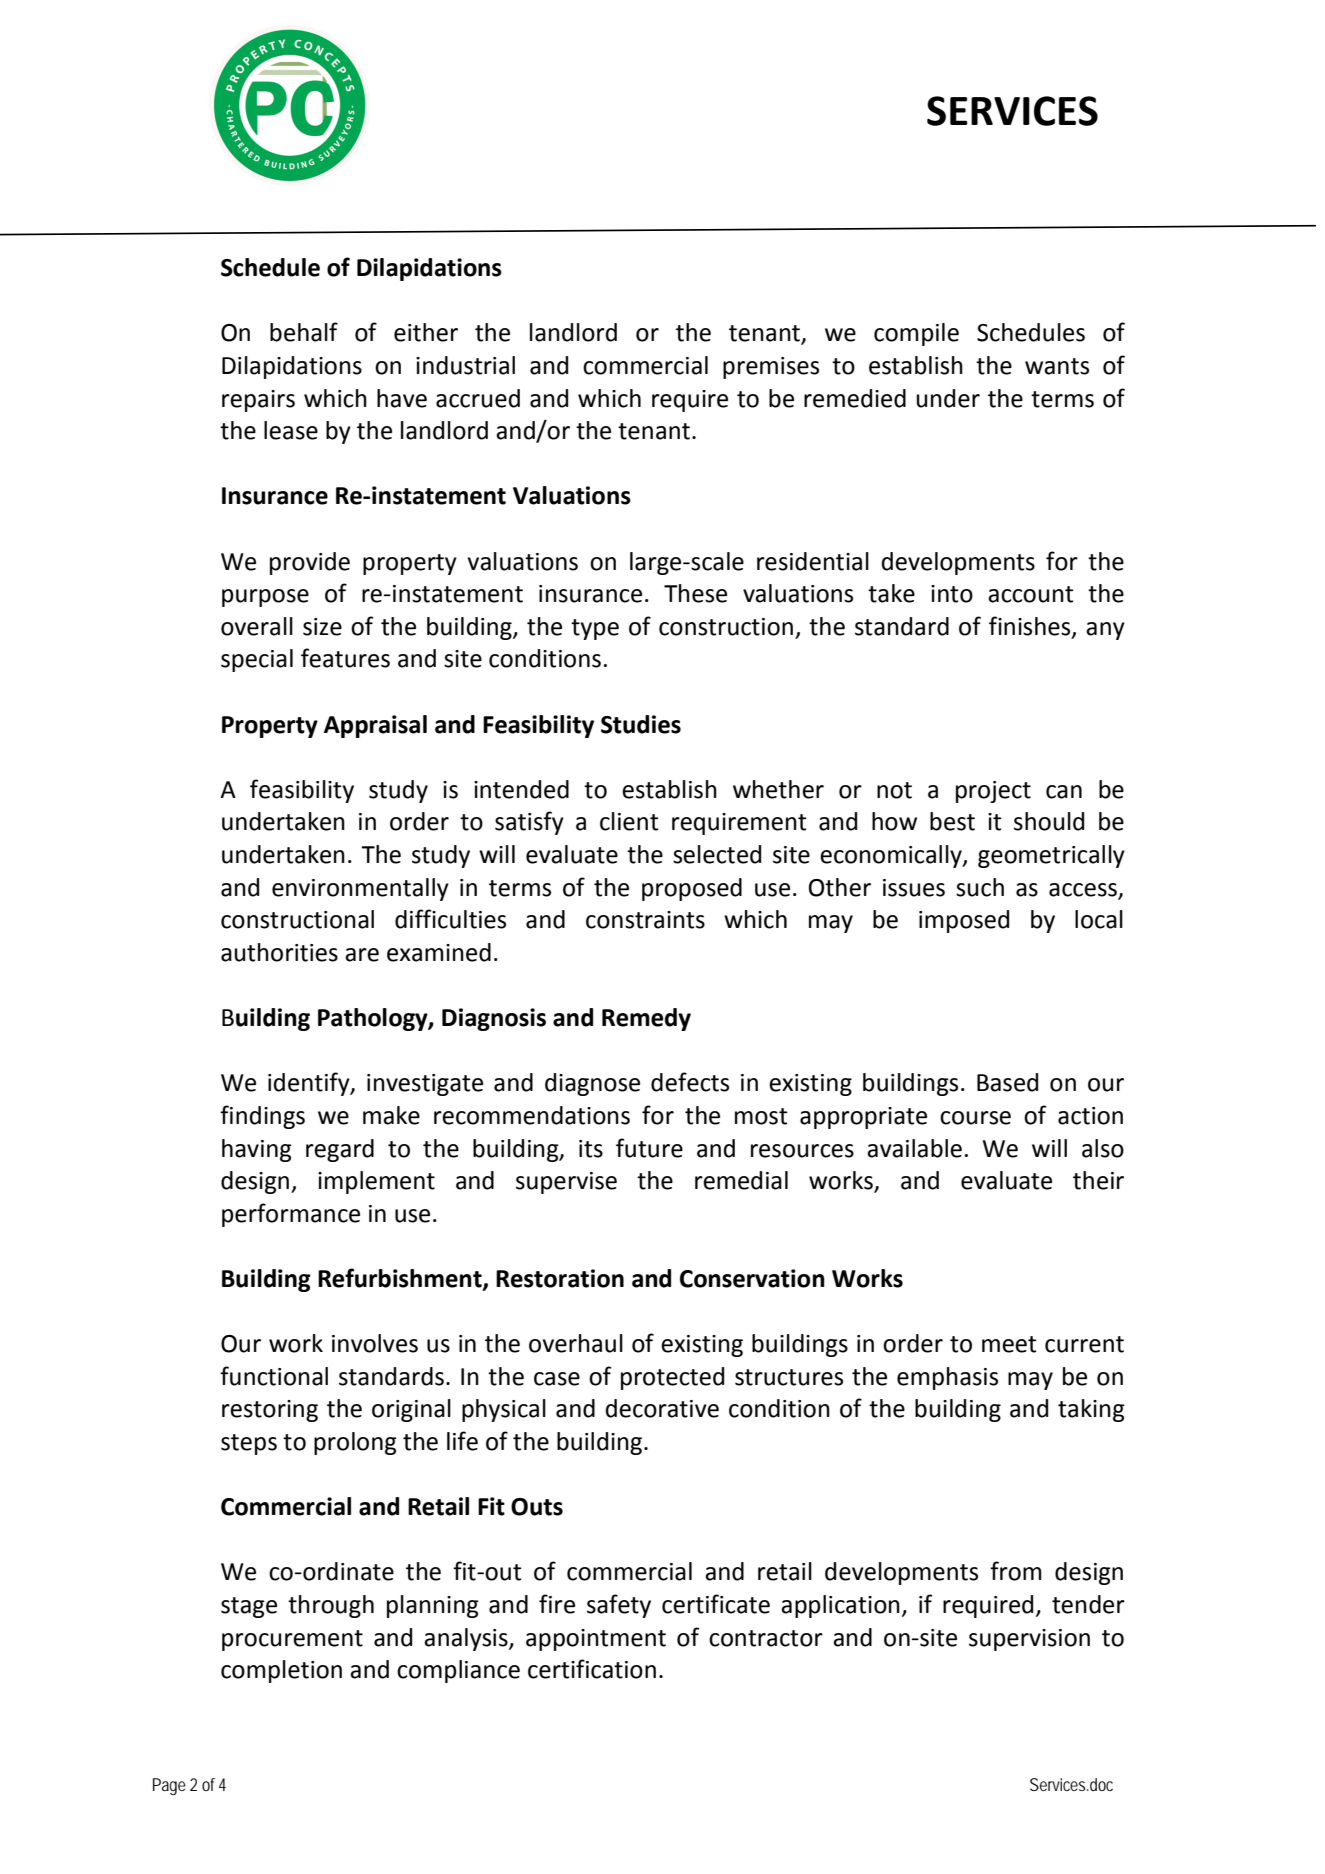 The height and width of the screenshot is (1874, 1325). Describe the element at coordinates (291, 1215) in the screenshot. I see `performance` at that location.
